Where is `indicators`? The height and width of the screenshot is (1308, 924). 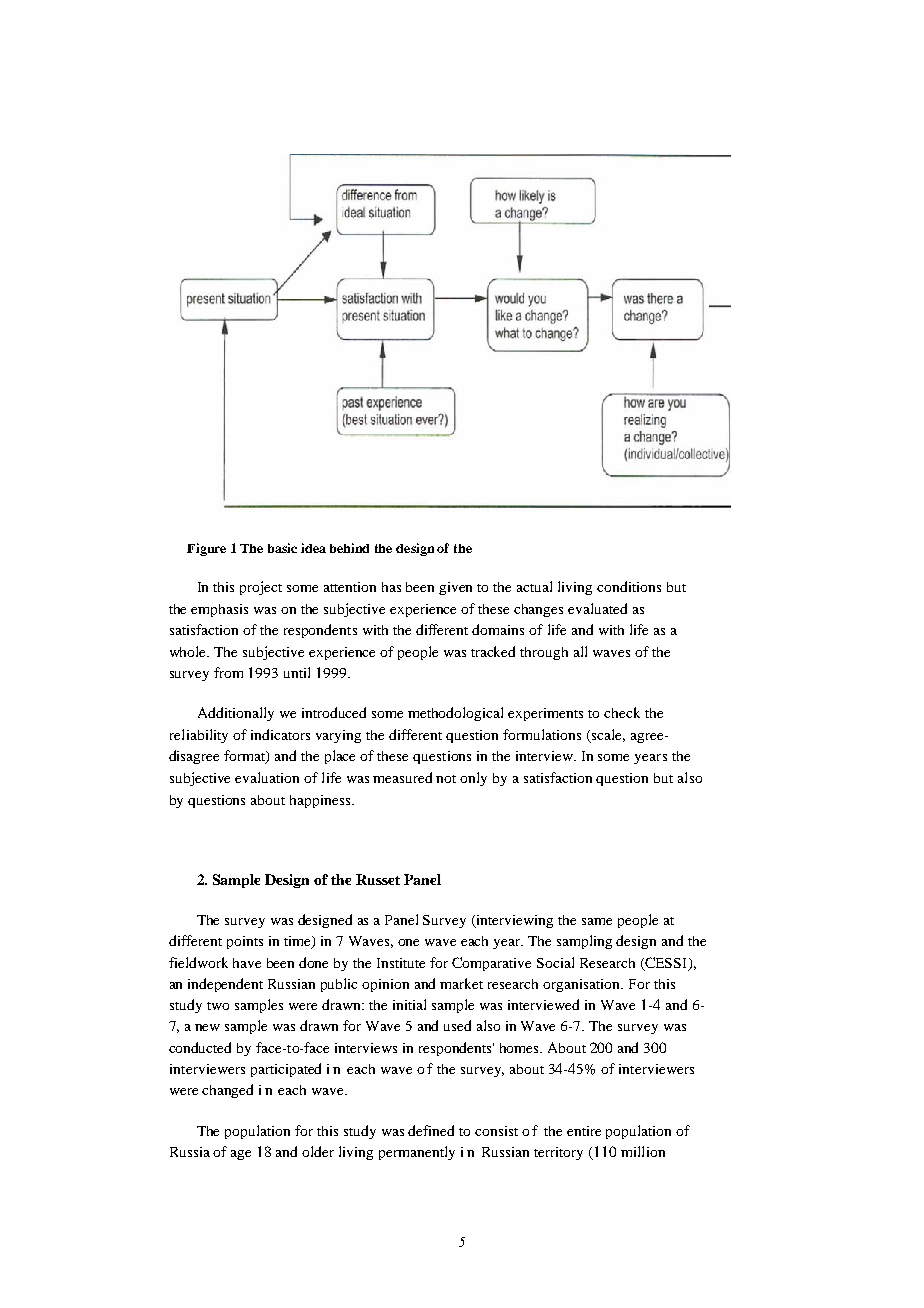 indicators is located at coordinates (280, 734).
